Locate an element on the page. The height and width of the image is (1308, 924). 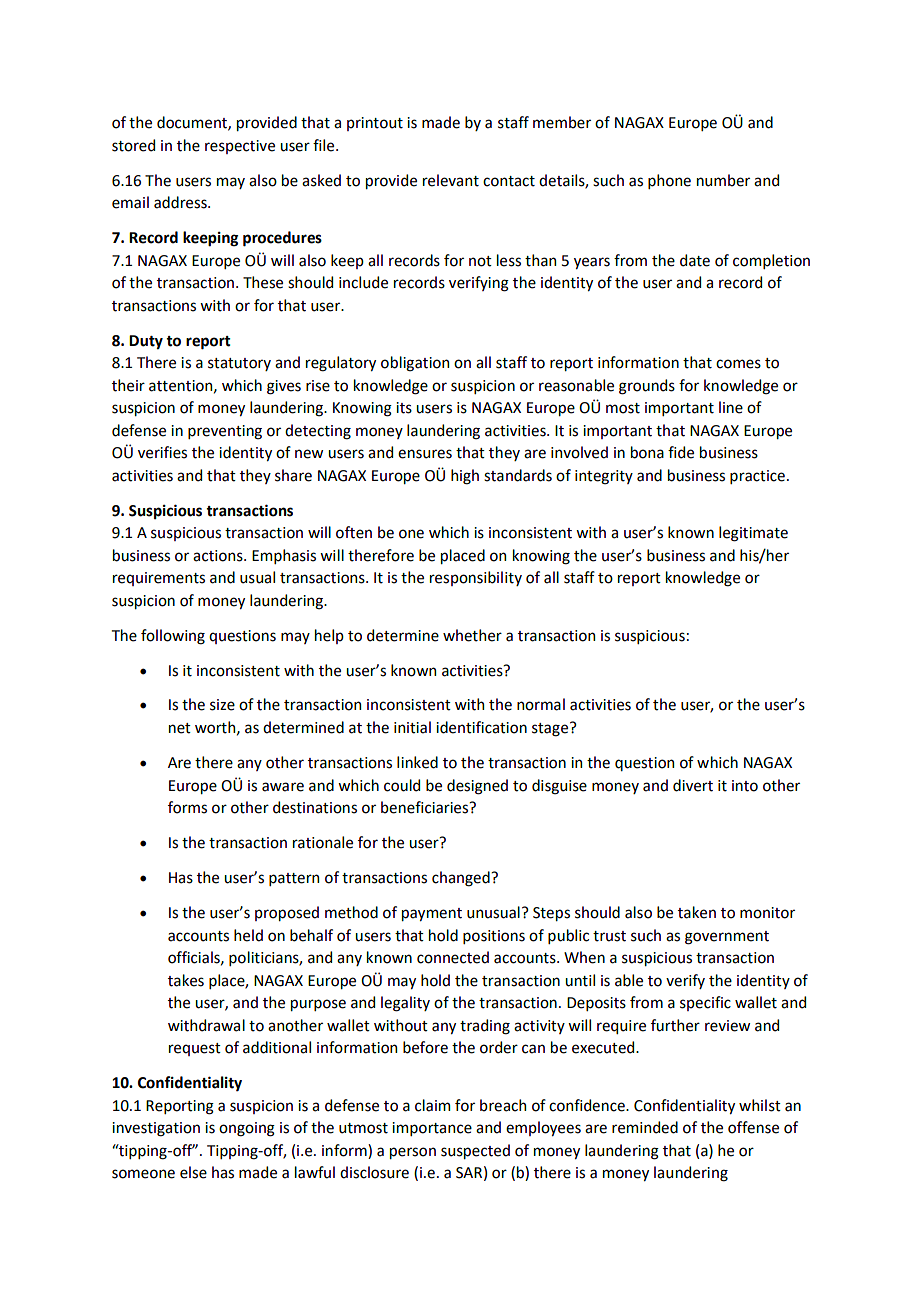
government is located at coordinates (727, 938).
